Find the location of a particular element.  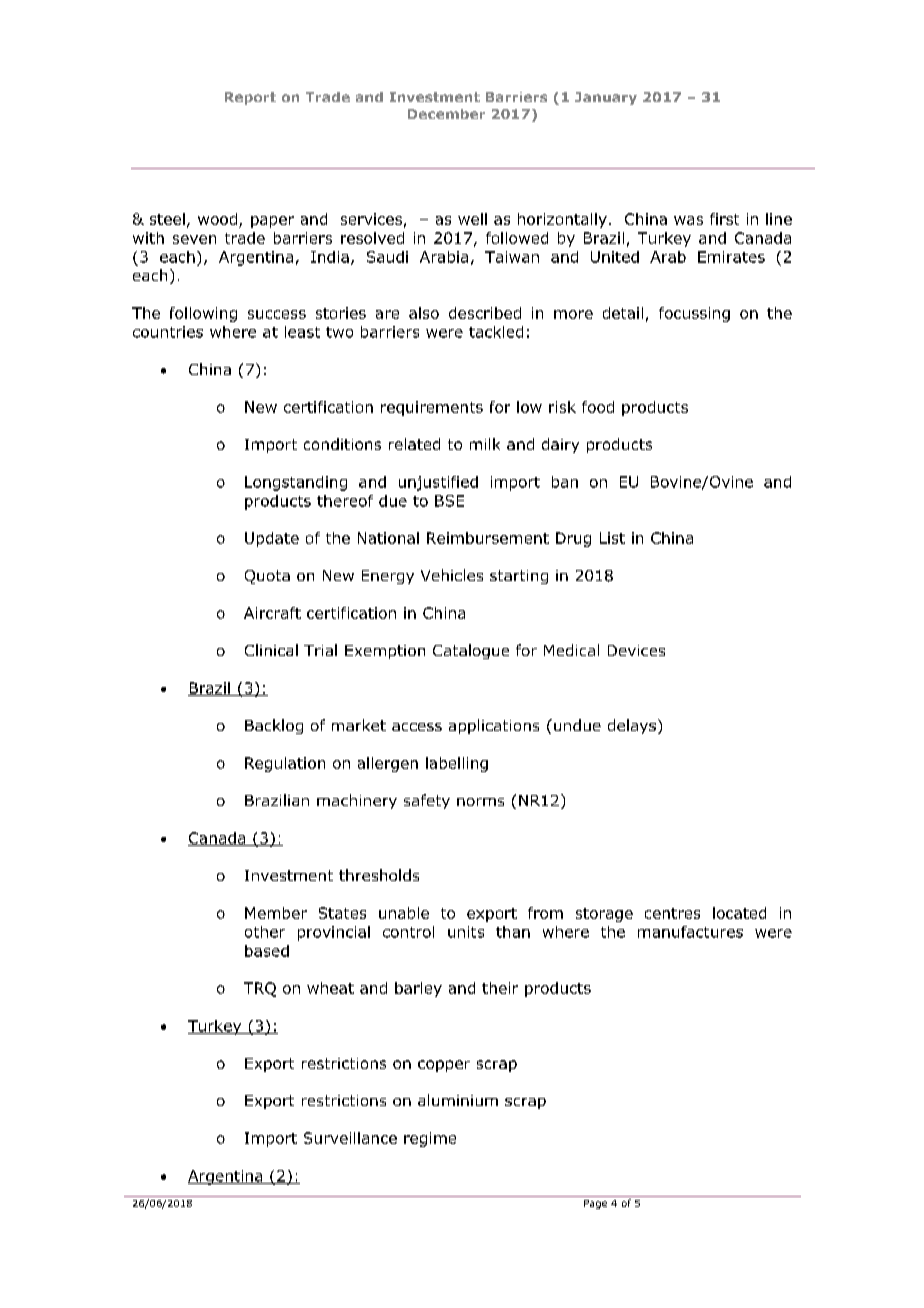

Devices is located at coordinates (636, 650).
